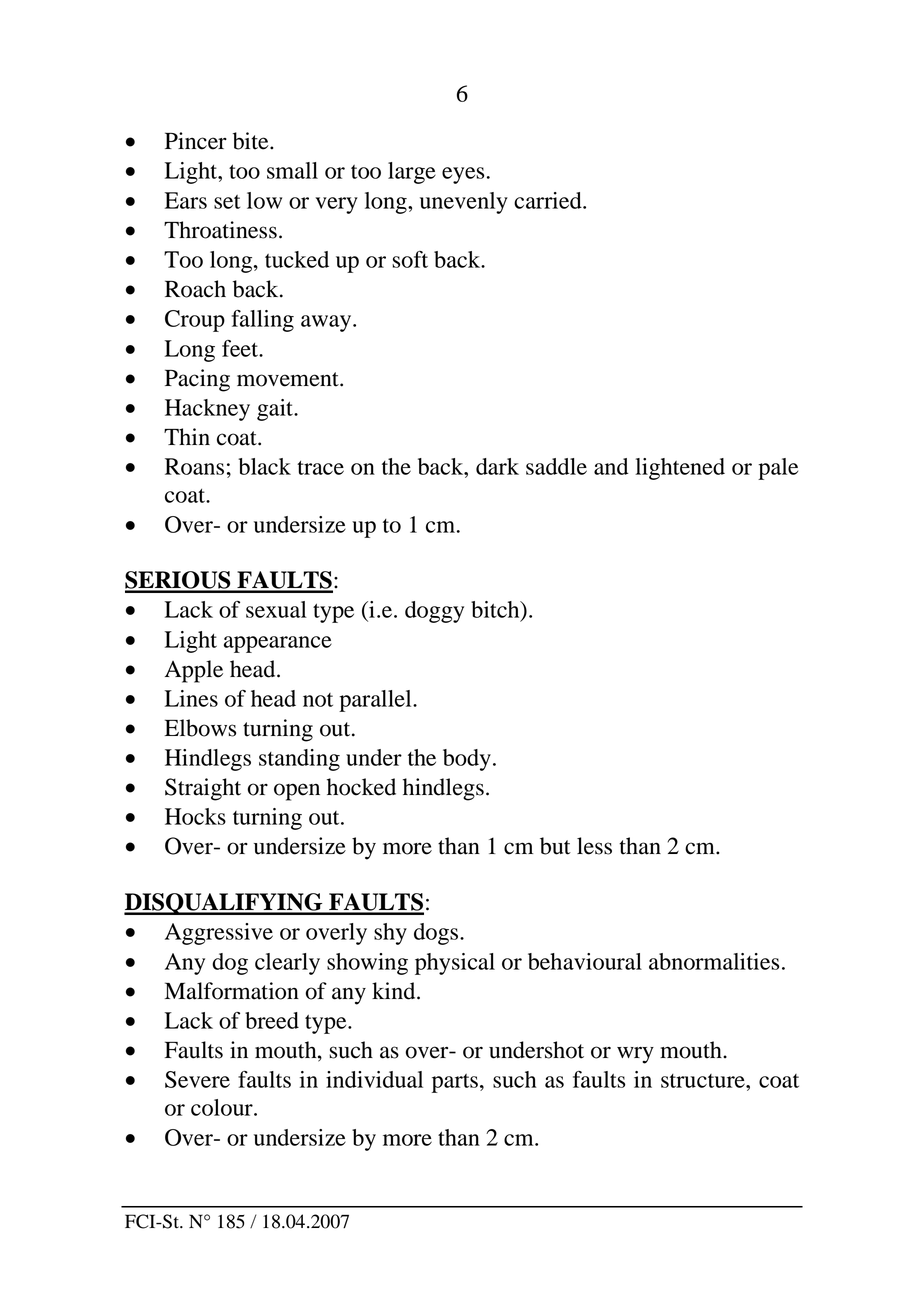 Image resolution: width=924 pixels, height=1311 pixels. What do you see at coordinates (704, 1081) in the image?
I see `structure` at bounding box center [704, 1081].
